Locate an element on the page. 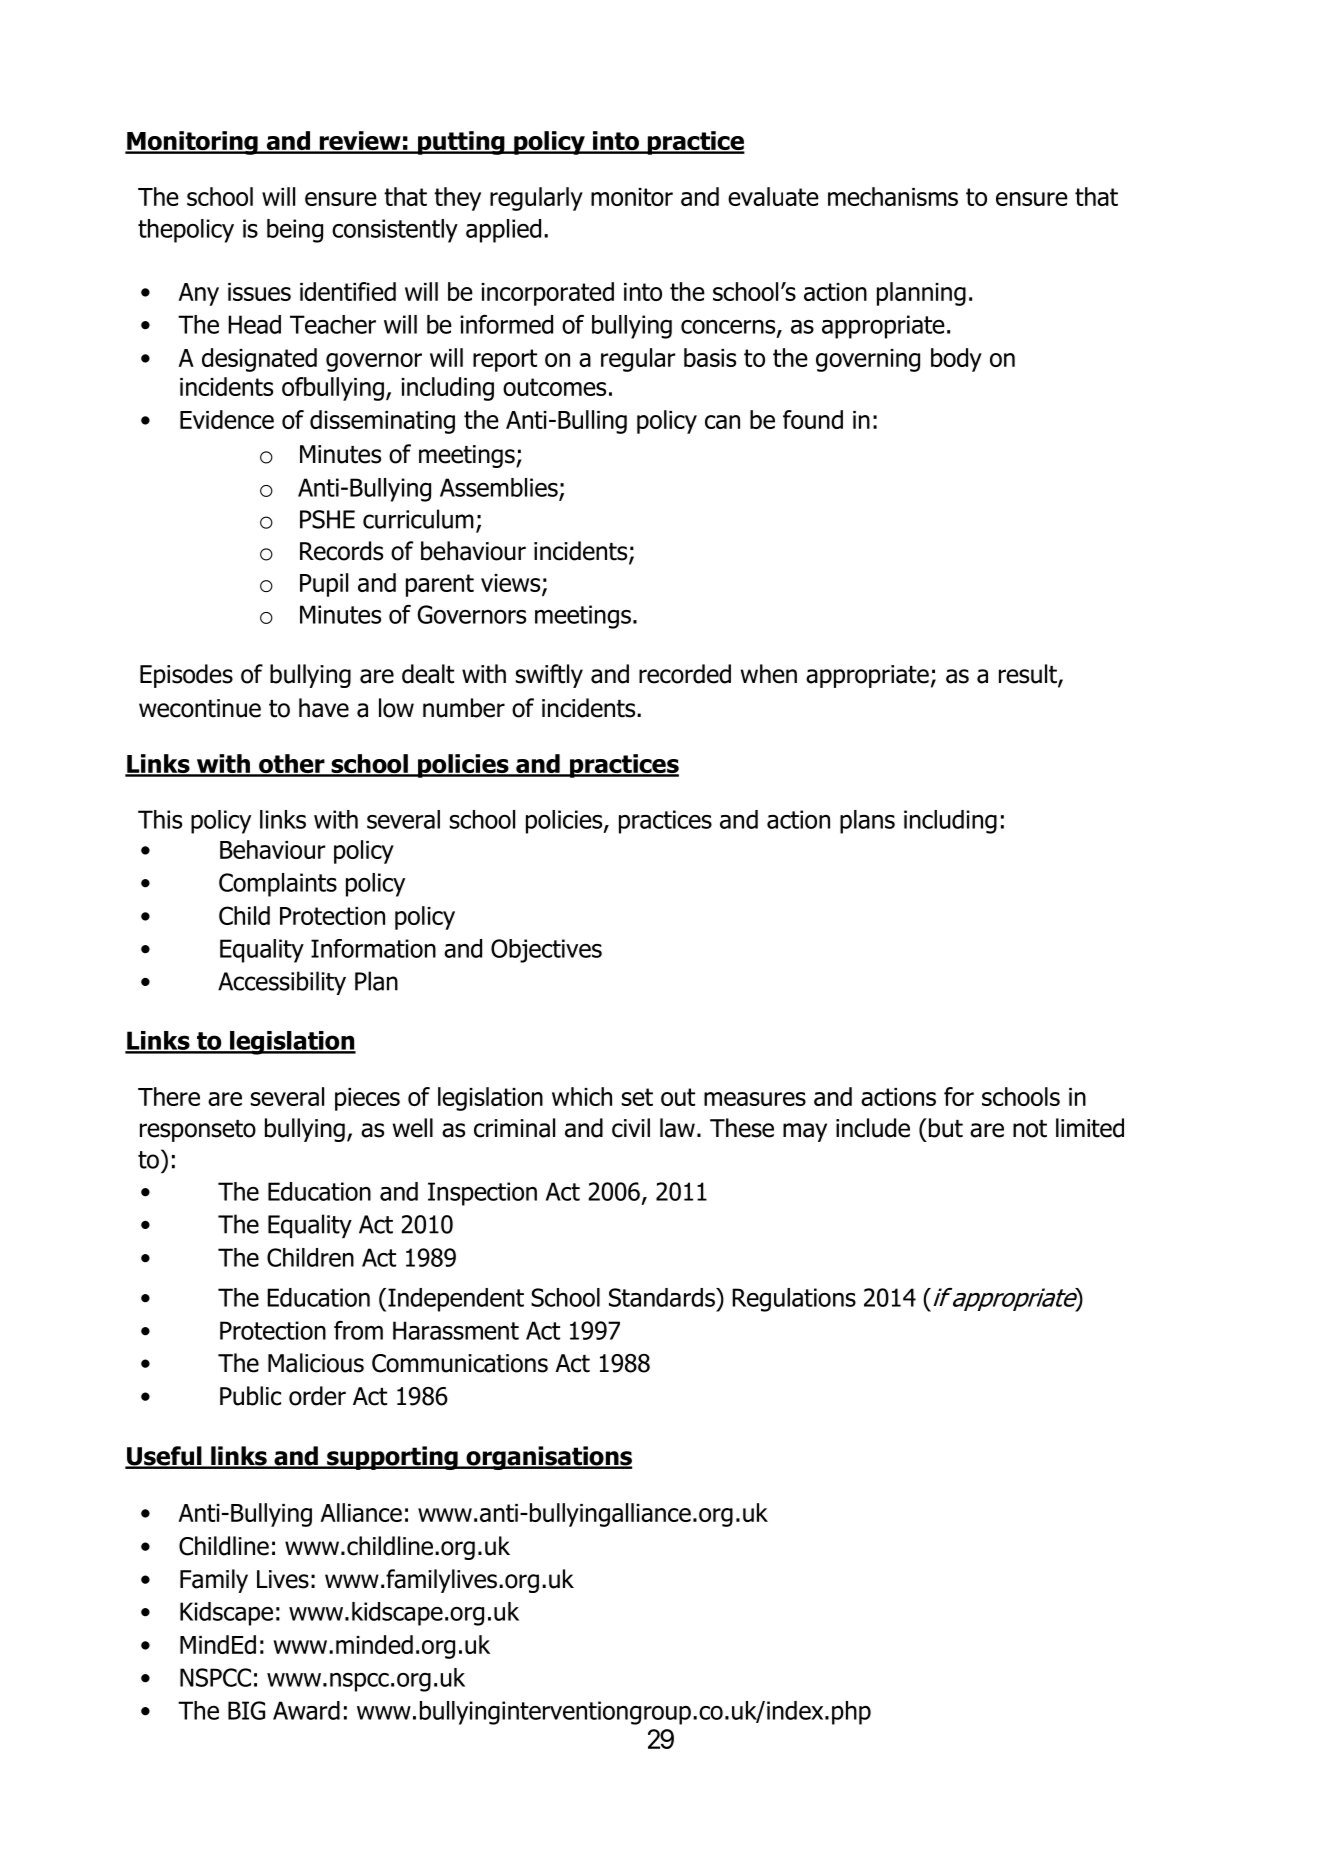 This page has height=1864, width=1318. Malicious is located at coordinates (316, 1363).
